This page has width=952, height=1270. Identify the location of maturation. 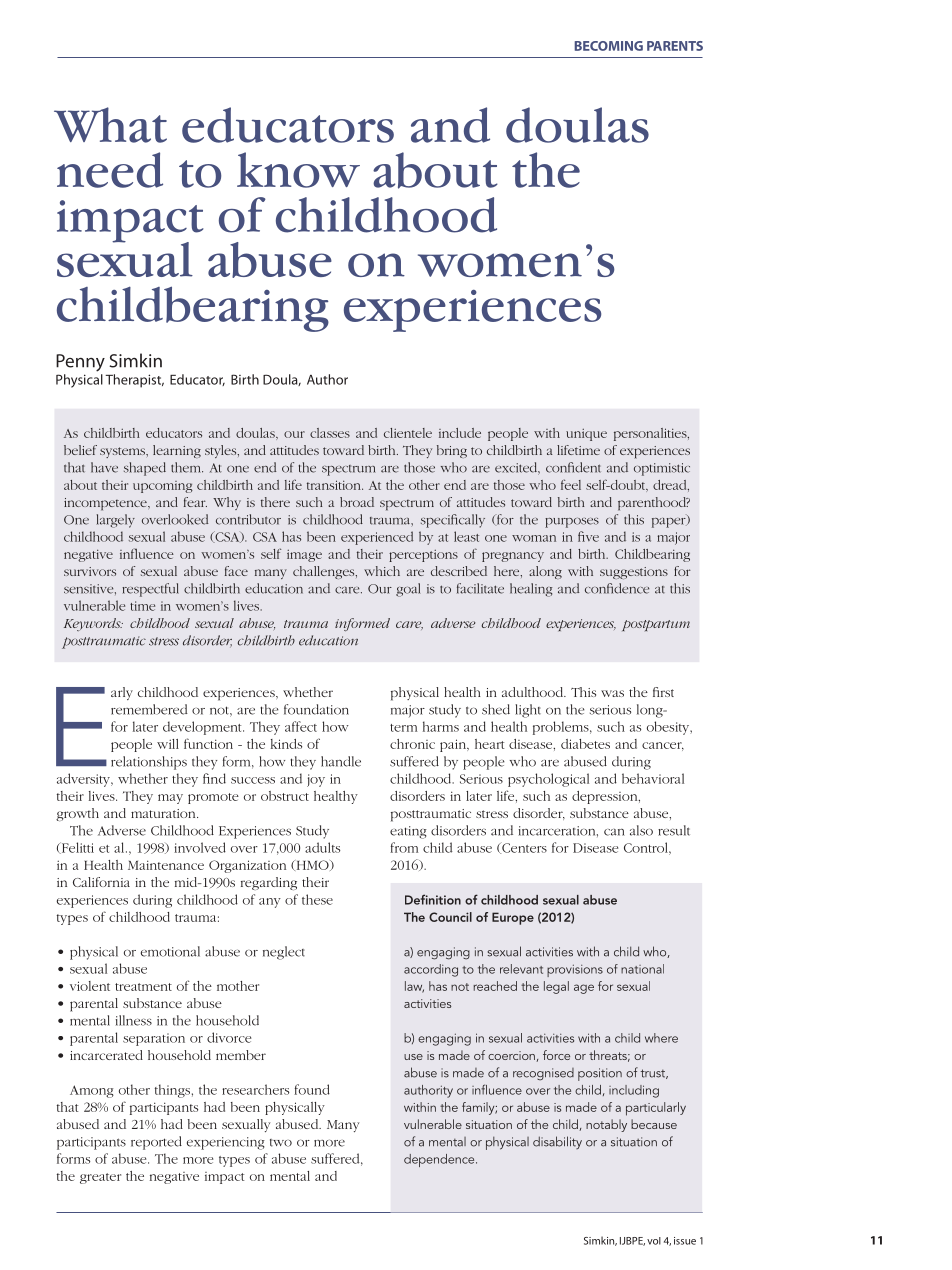
(164, 813).
